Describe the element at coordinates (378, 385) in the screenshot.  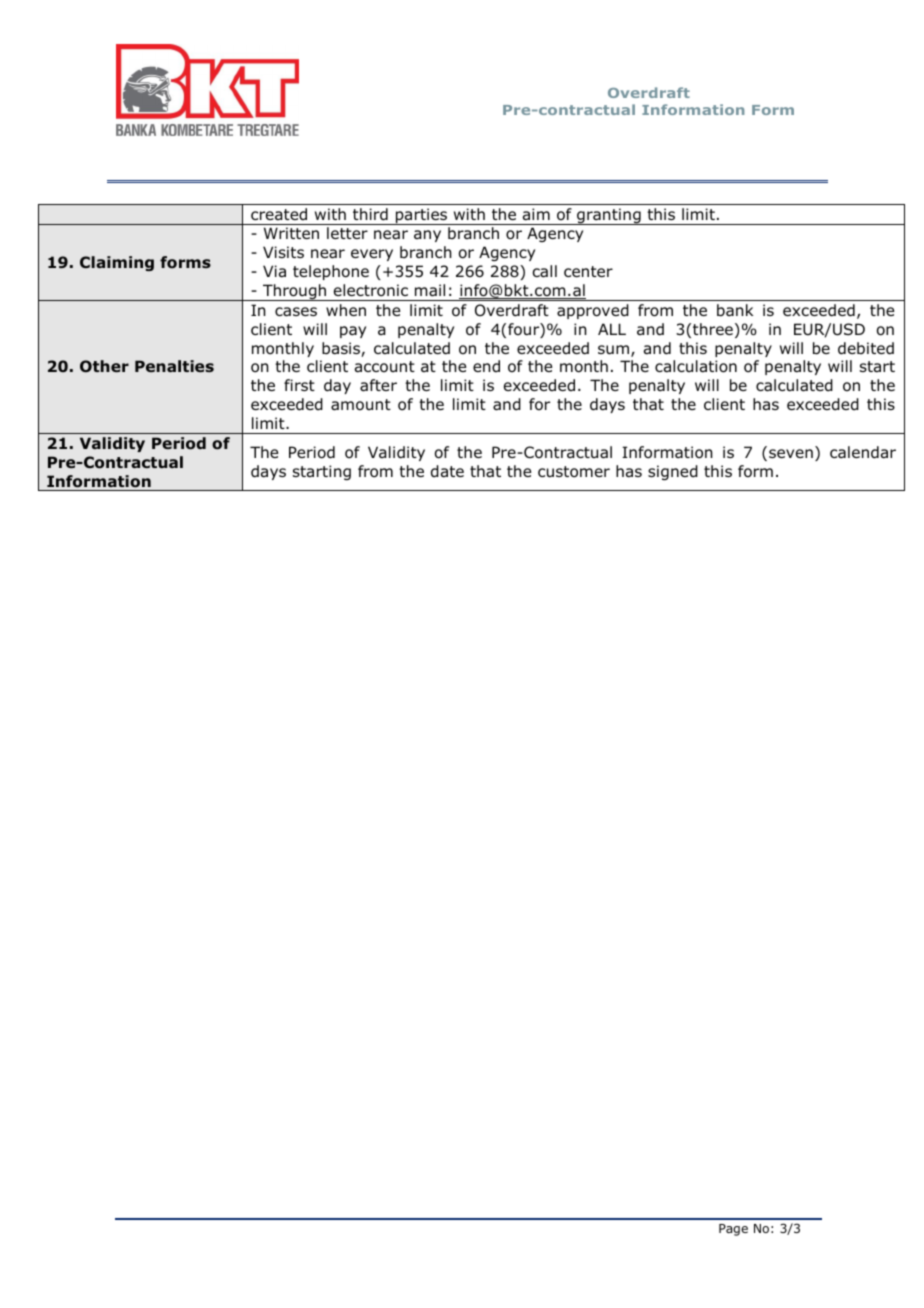
I see `after` at that location.
